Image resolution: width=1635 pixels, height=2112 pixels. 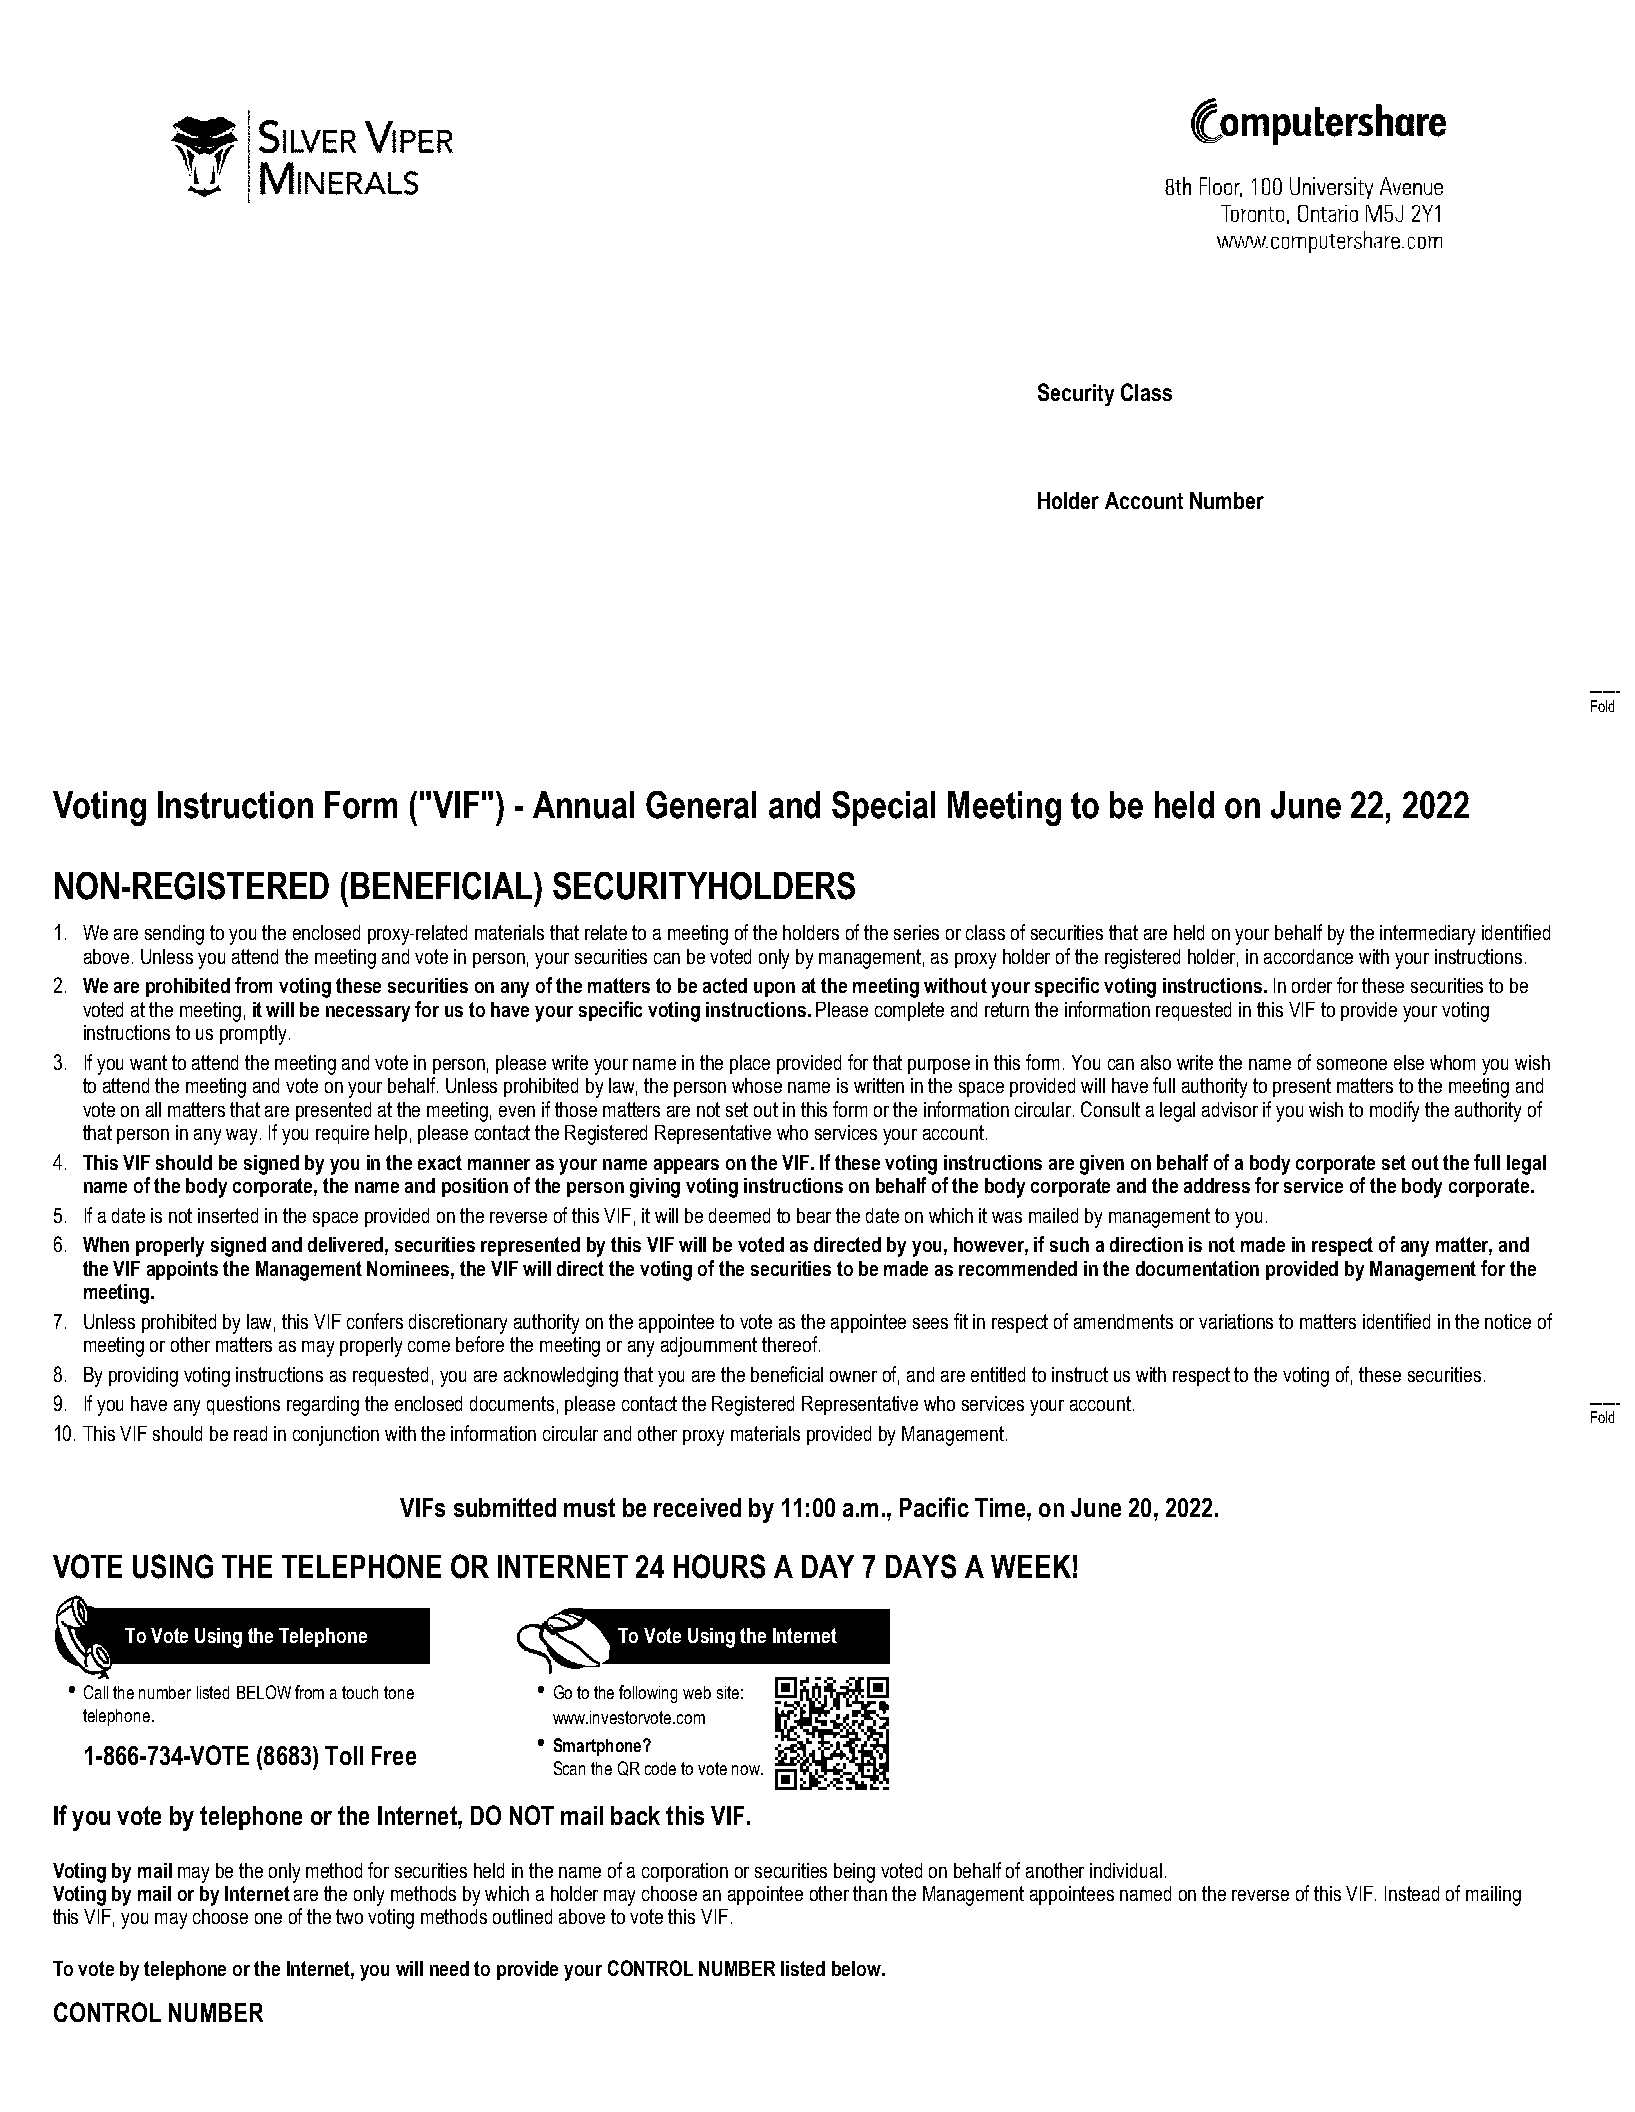 I want to click on sending, so click(x=174, y=935).
